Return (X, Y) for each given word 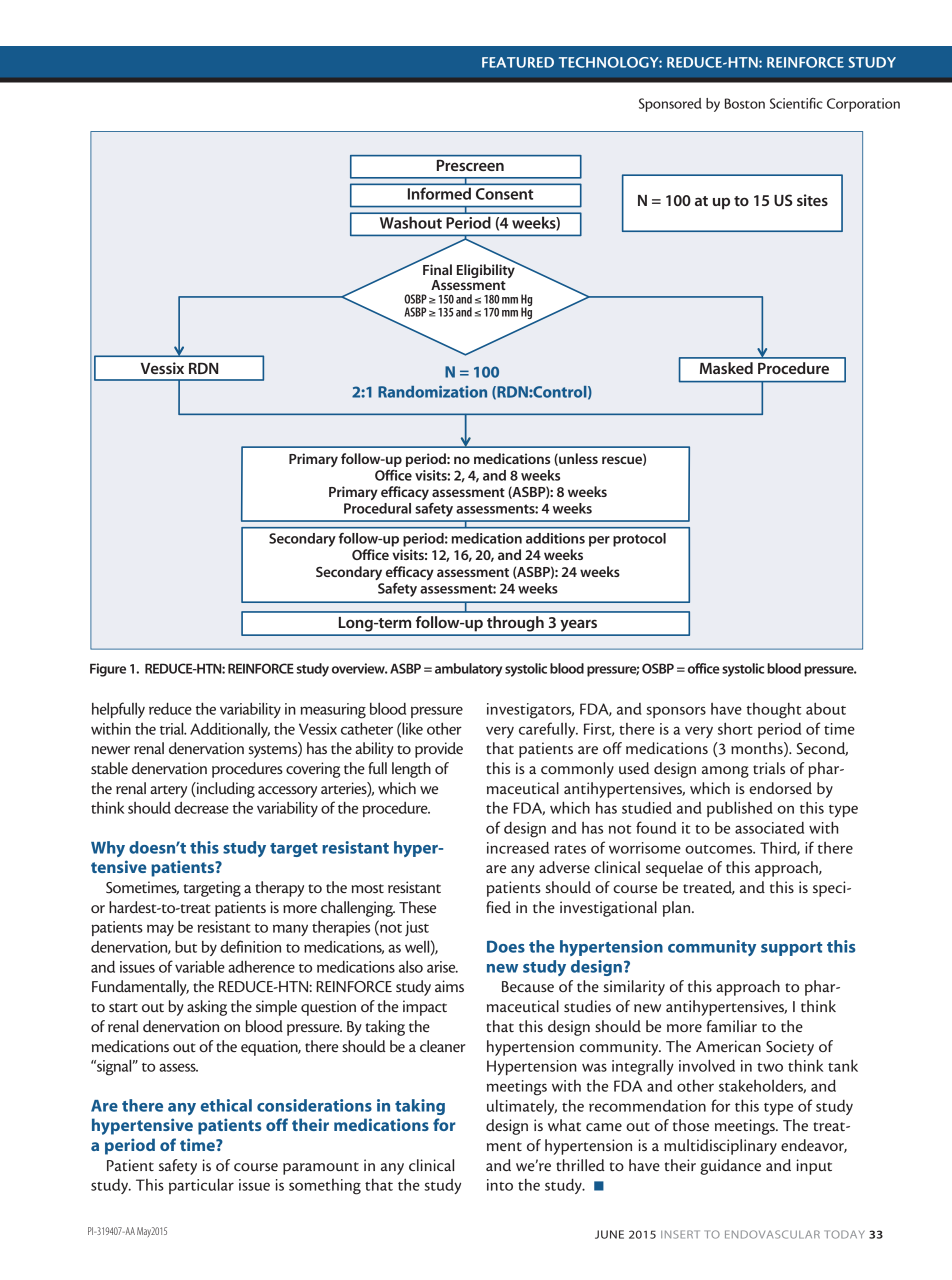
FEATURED (518, 62)
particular (201, 1186)
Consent (504, 194)
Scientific (796, 103)
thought (774, 711)
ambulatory (468, 670)
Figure (108, 670)
